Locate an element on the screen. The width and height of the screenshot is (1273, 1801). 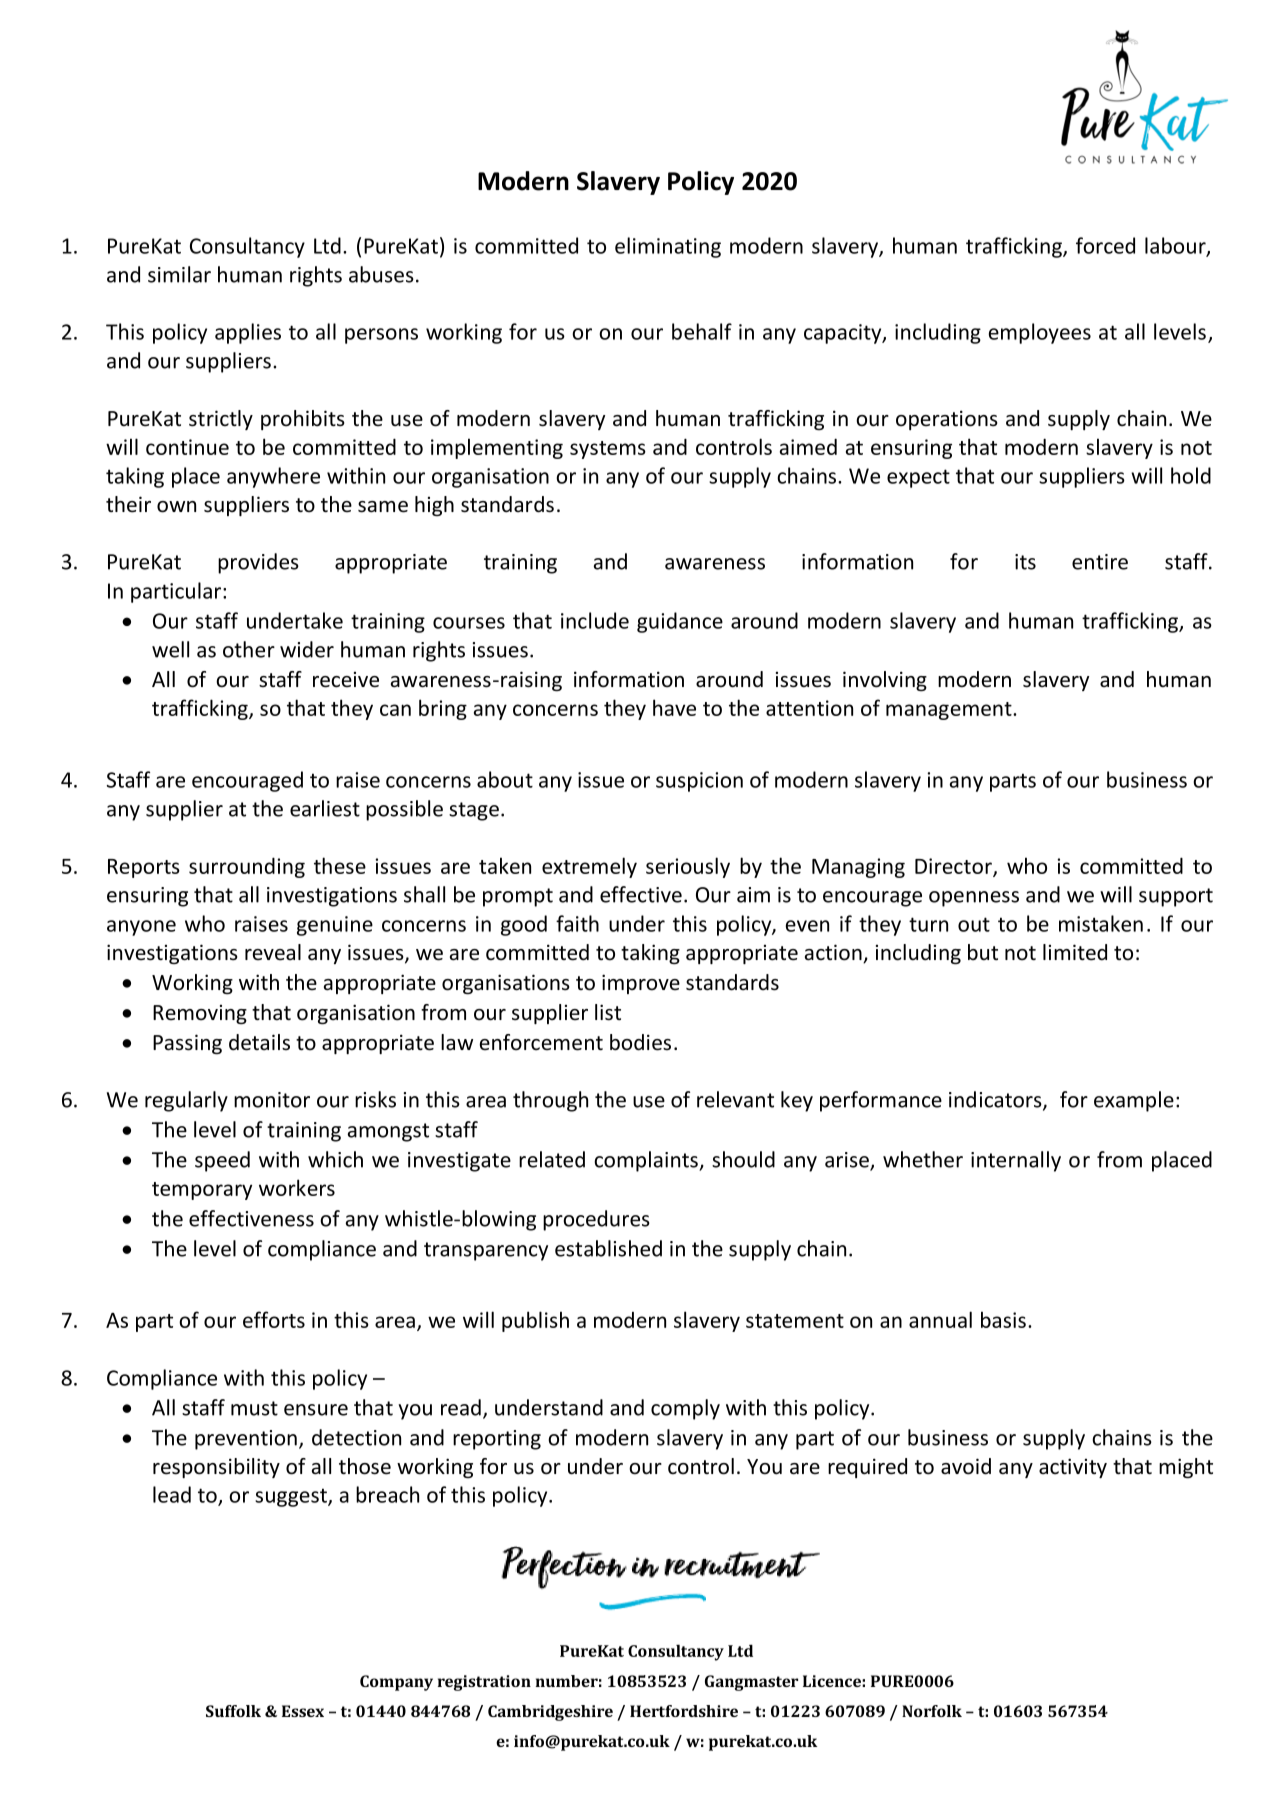
Norfolk is located at coordinates (932, 1711).
